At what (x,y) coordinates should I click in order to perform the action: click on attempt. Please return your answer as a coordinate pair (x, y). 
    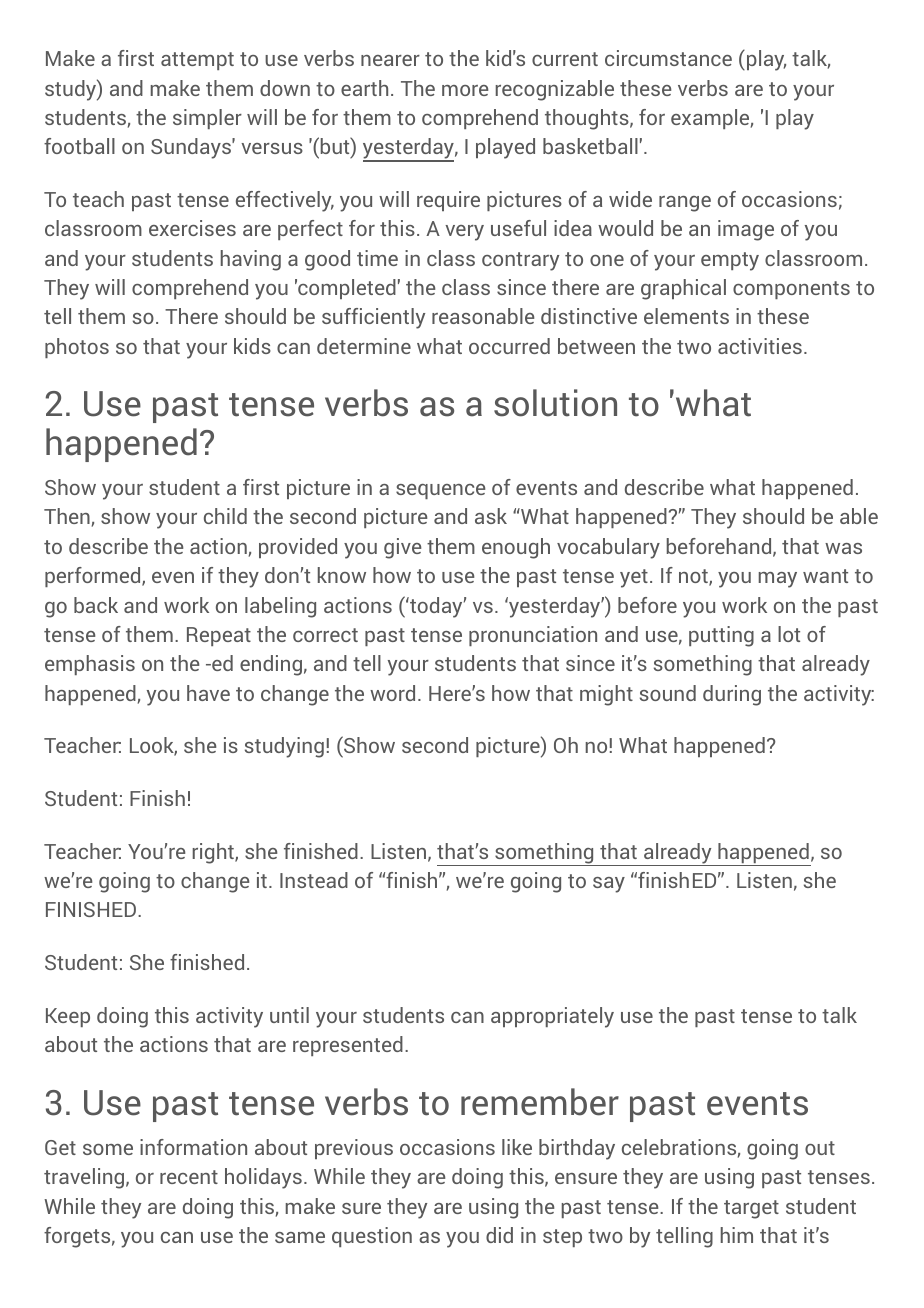
    Looking at the image, I should click on (197, 61).
